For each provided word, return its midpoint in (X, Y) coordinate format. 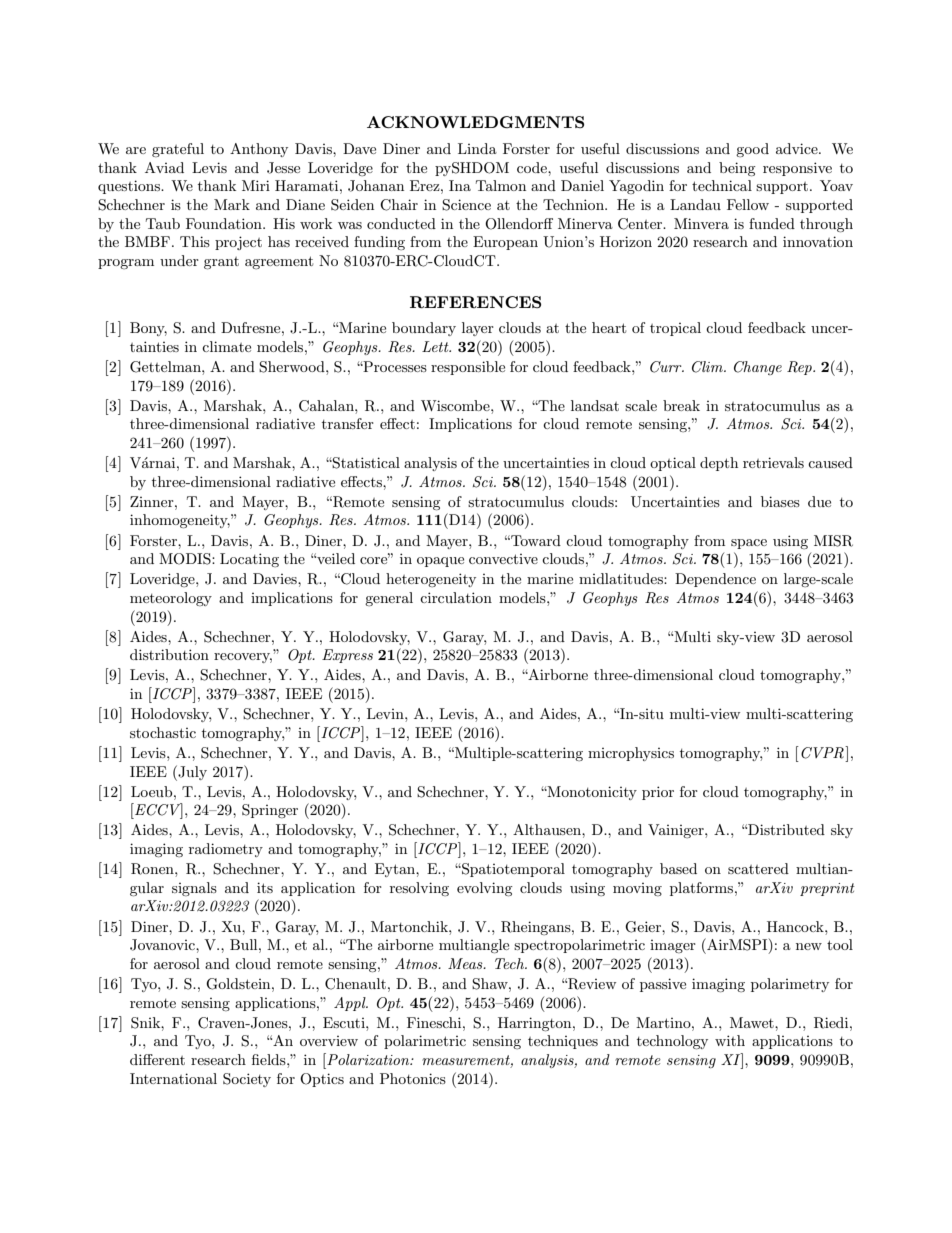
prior (658, 793)
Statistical (365, 463)
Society (247, 1080)
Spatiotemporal (512, 870)
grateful (178, 150)
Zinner (153, 501)
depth (719, 464)
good (752, 150)
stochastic (163, 732)
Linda (477, 148)
